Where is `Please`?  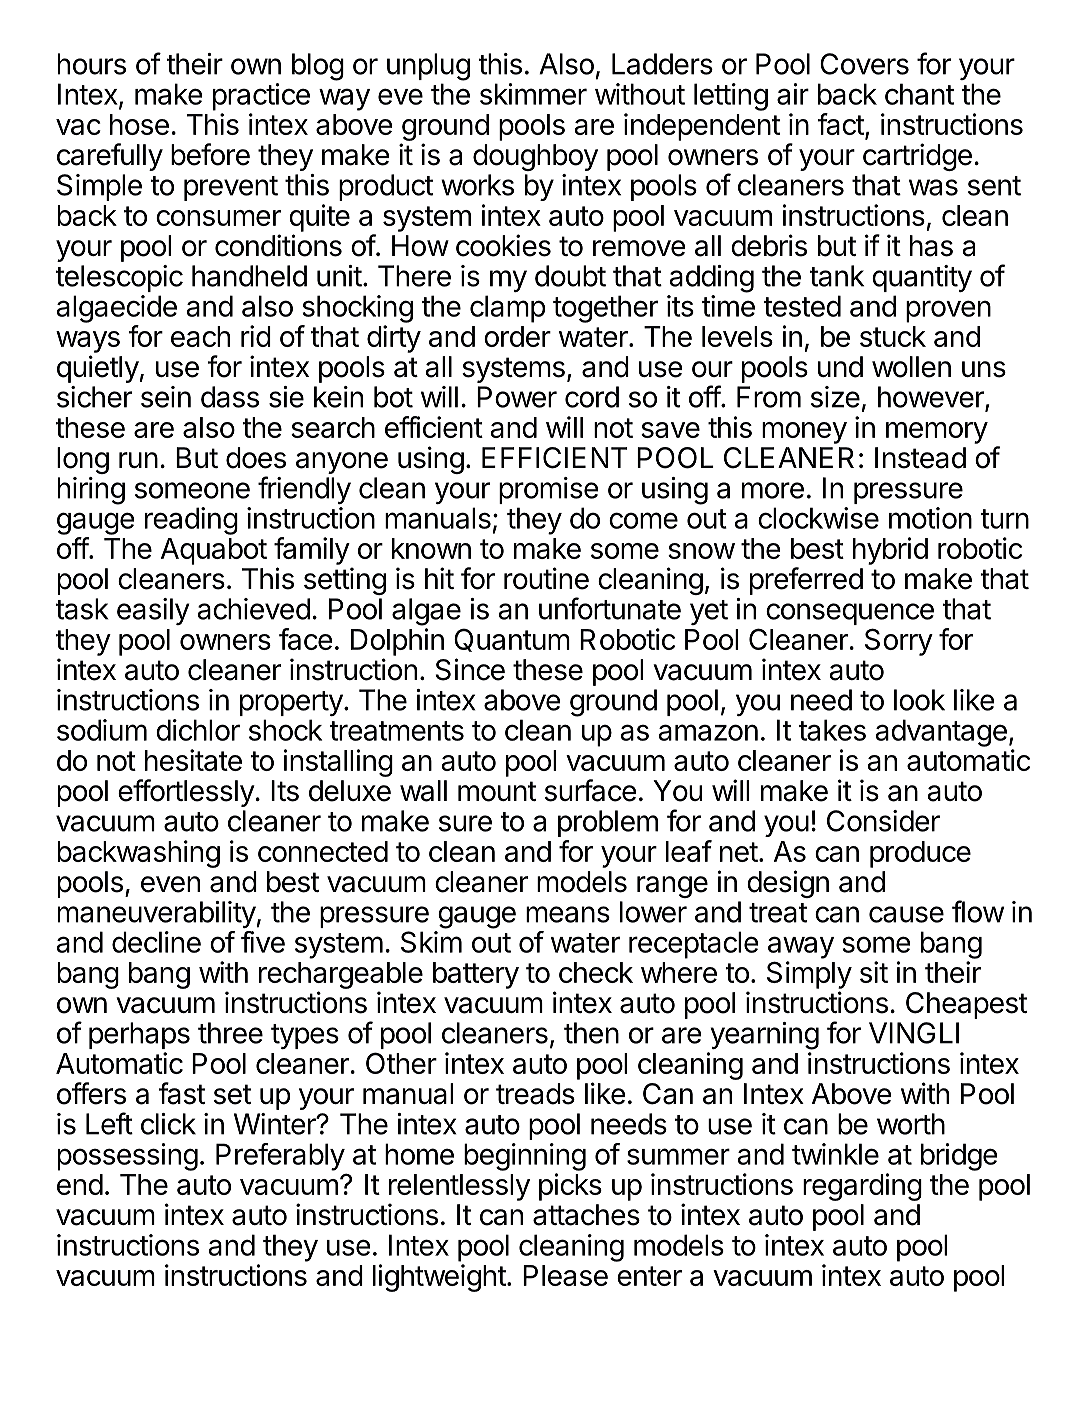 Please is located at coordinates (565, 1275).
